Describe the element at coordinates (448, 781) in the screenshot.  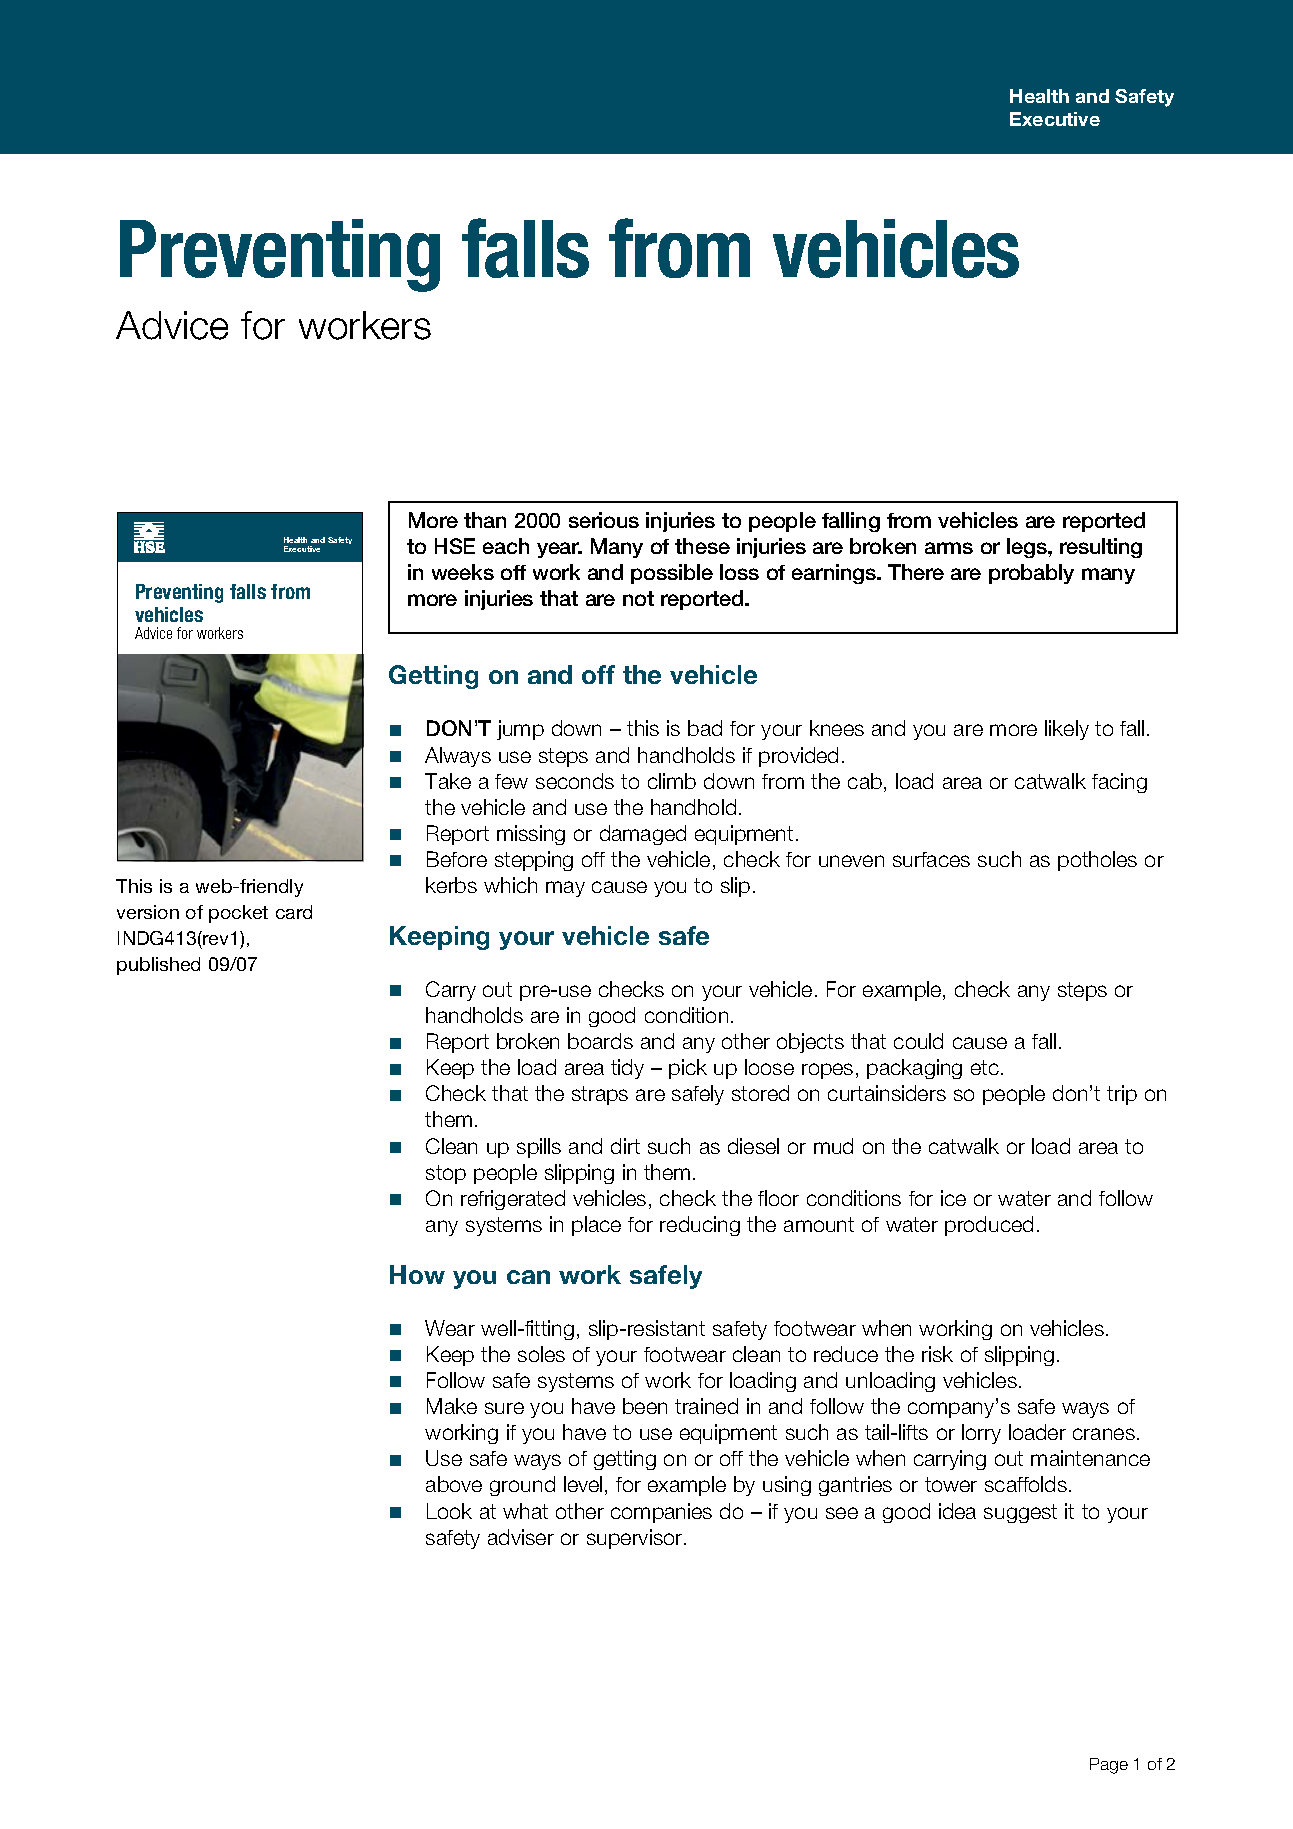
I see `Take` at that location.
